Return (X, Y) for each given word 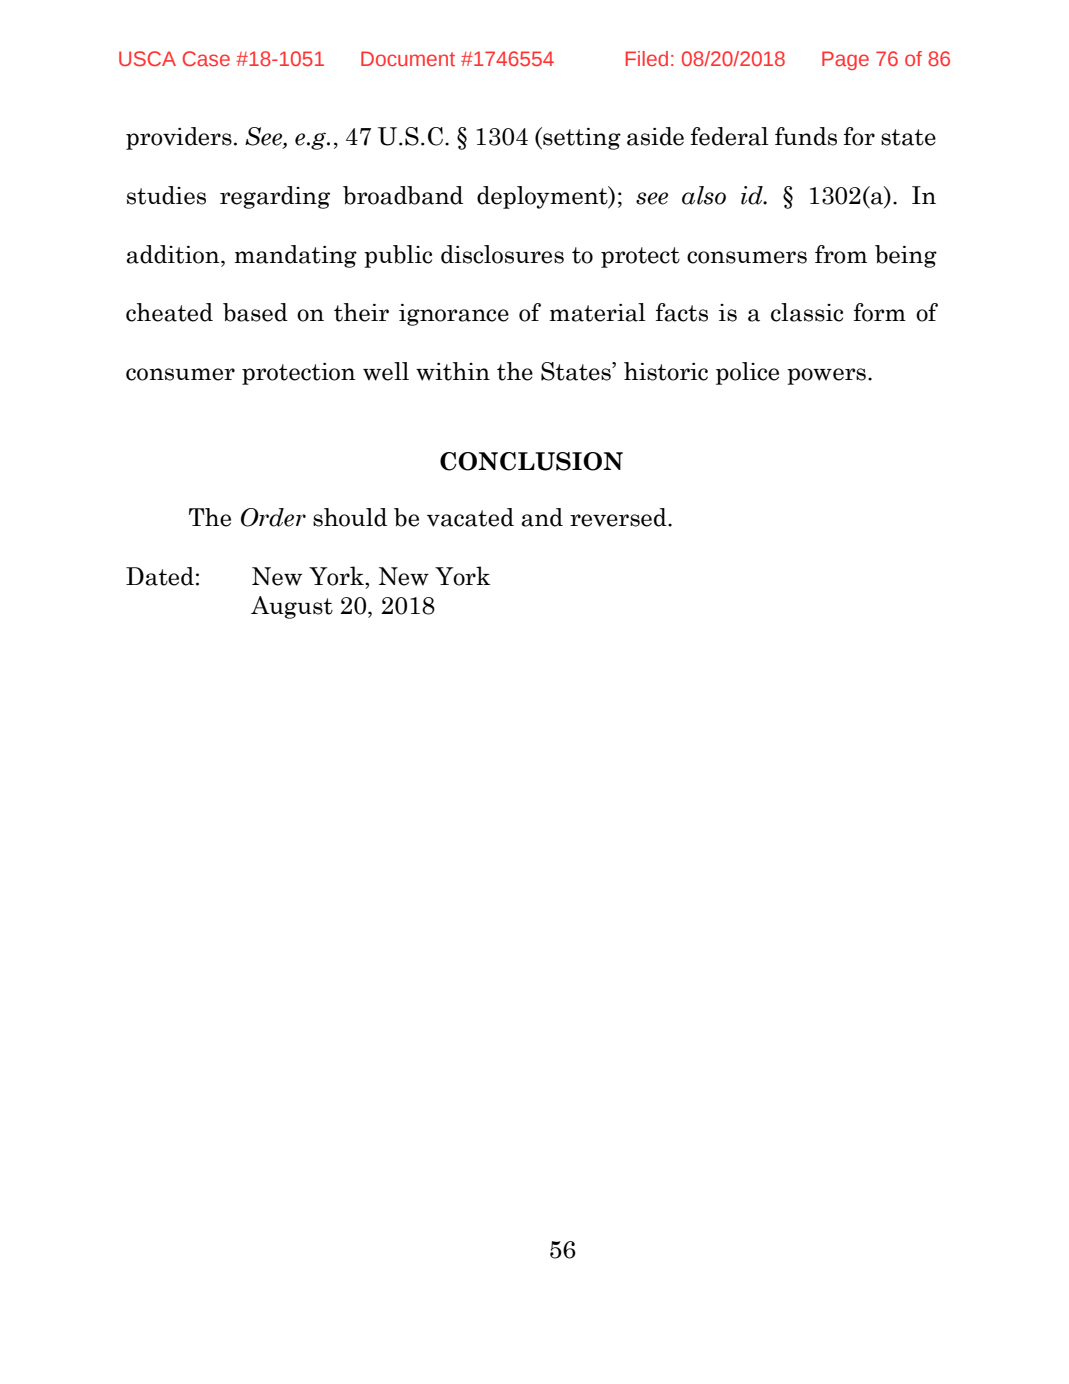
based (255, 312)
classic (807, 312)
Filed (647, 58)
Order (273, 517)
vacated (470, 517)
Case (206, 58)
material (598, 312)
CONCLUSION (531, 461)
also (704, 195)
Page (845, 60)
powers (826, 376)
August (292, 607)
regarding (275, 197)
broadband (403, 195)
